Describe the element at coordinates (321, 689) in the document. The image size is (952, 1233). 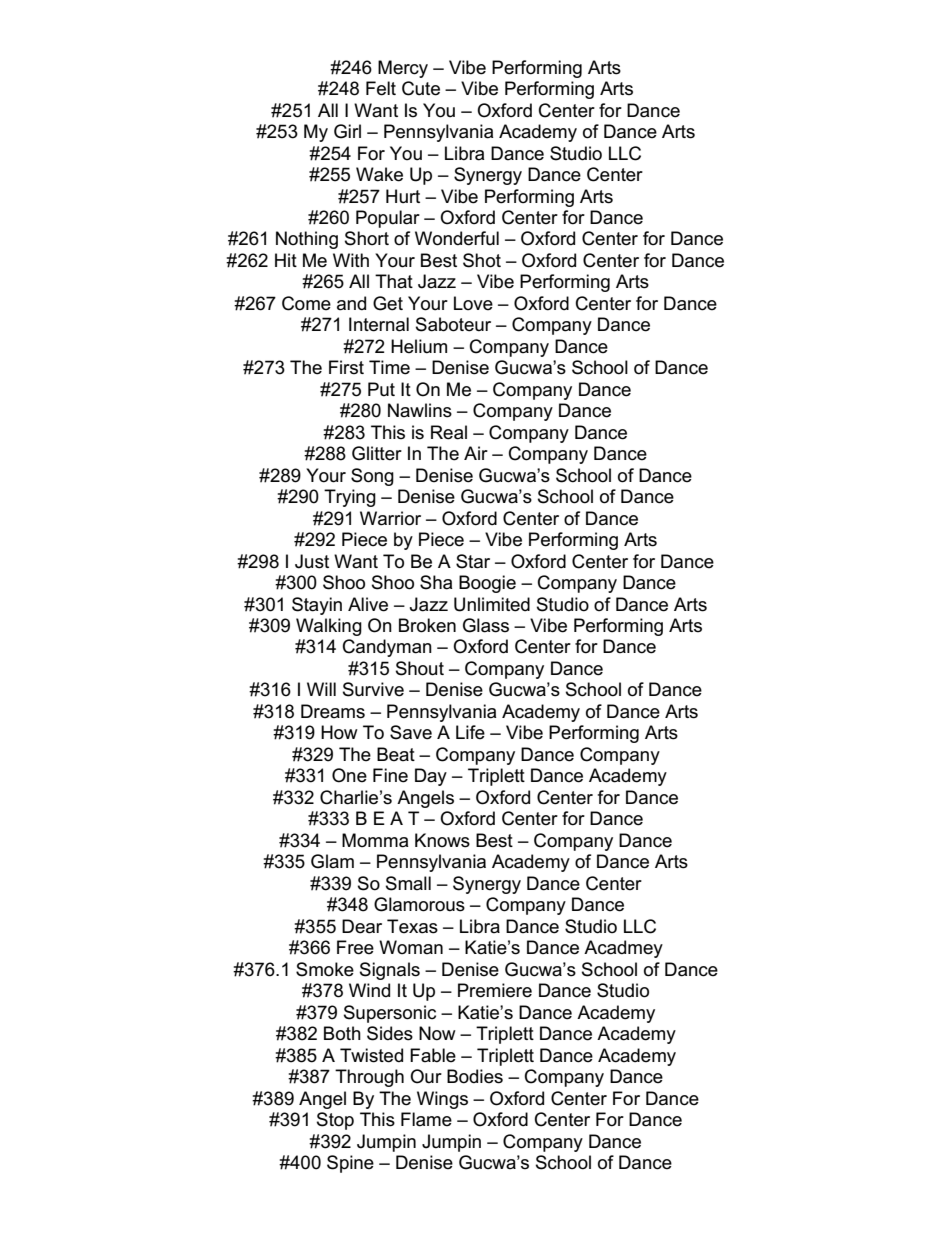
I see `Will` at that location.
